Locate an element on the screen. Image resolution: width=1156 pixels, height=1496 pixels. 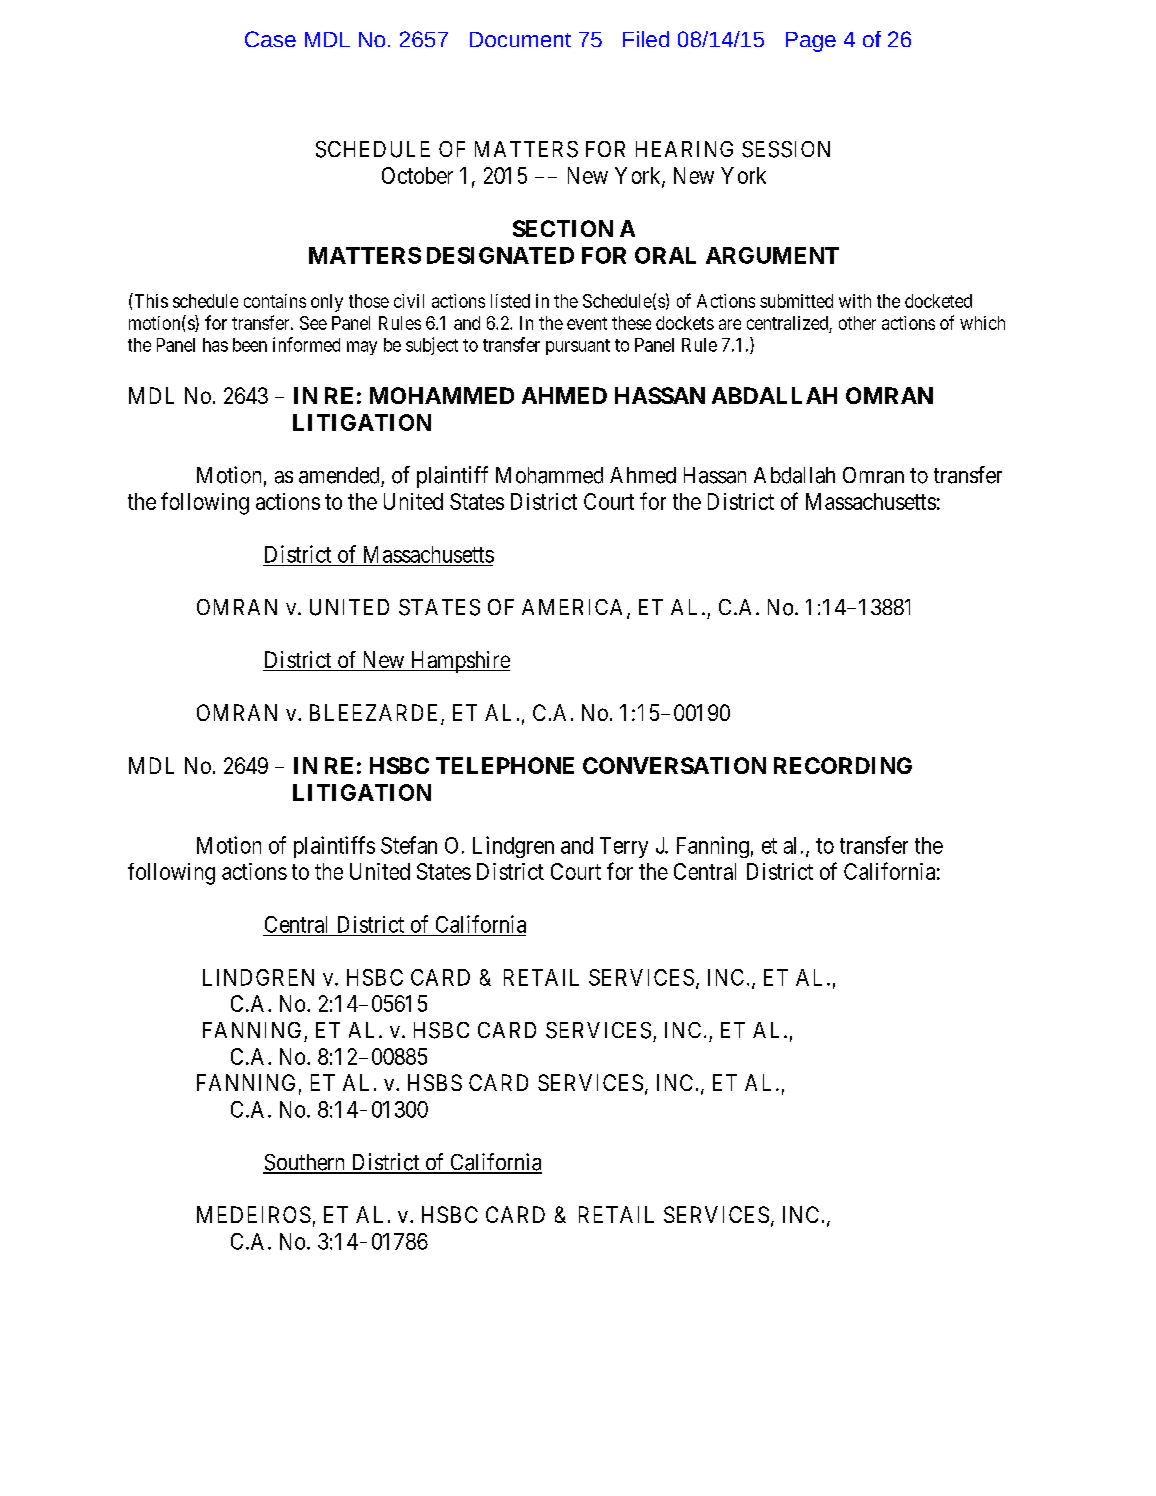
Terry is located at coordinates (624, 847).
